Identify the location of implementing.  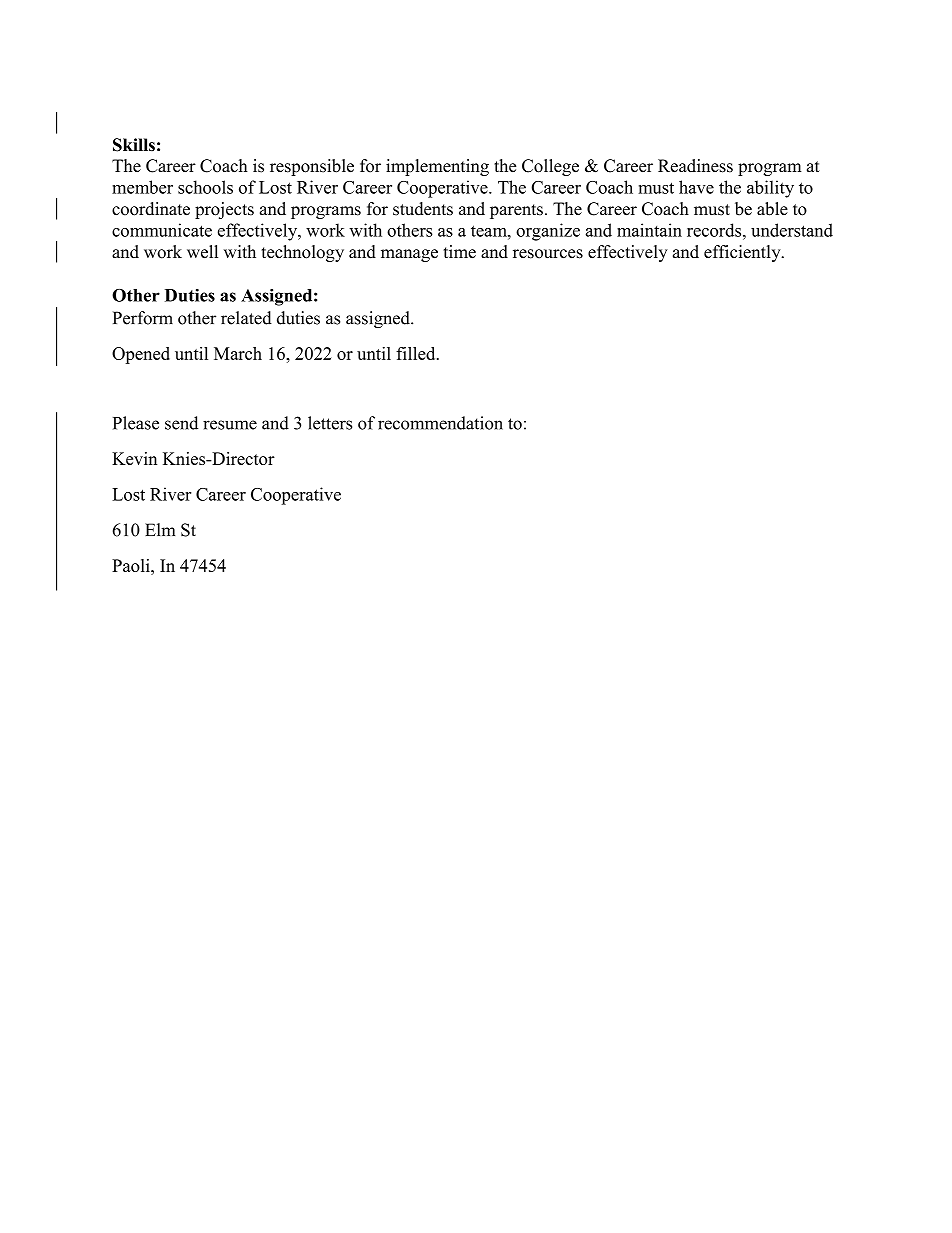
(437, 167).
